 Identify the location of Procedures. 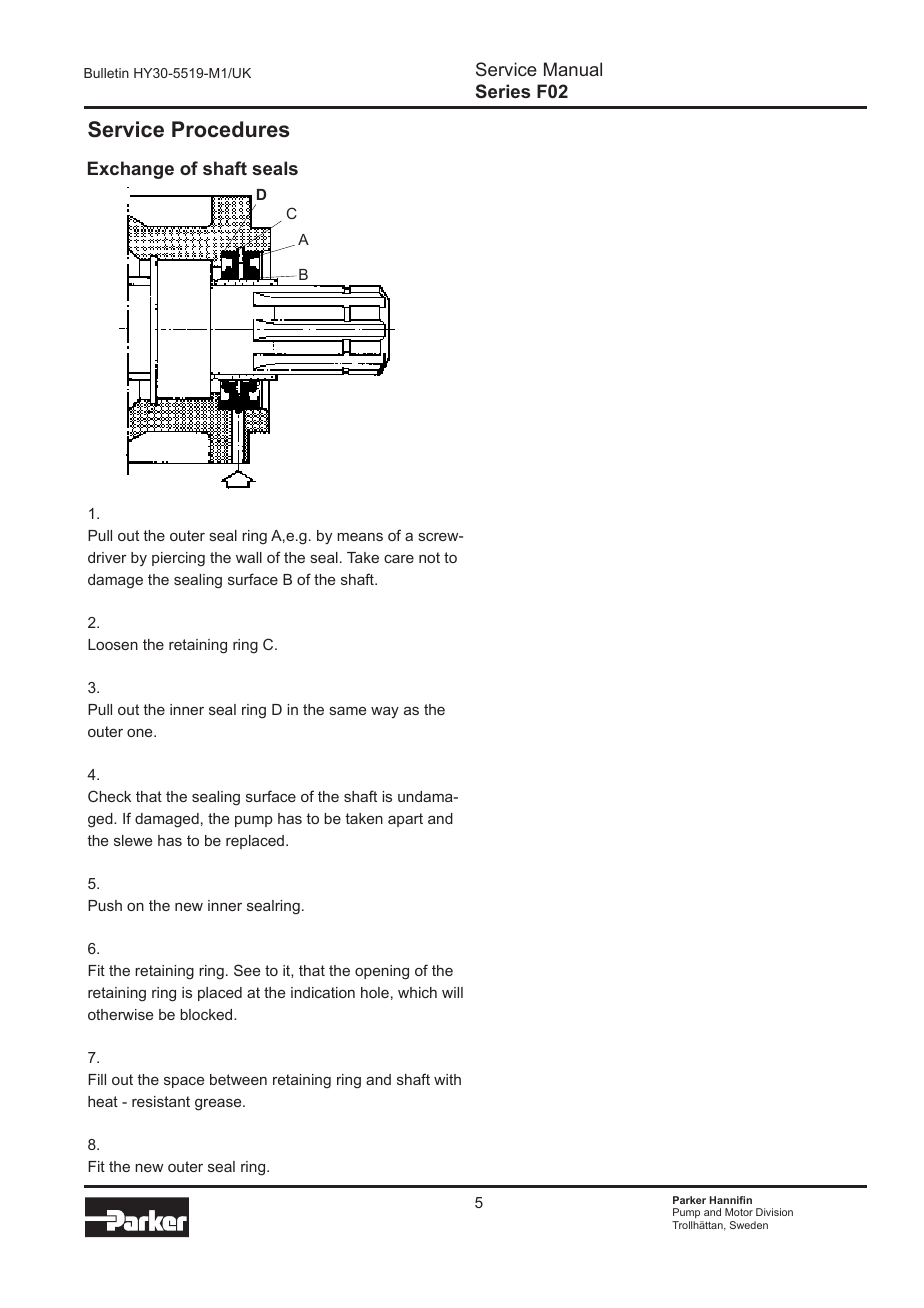
(231, 129).
